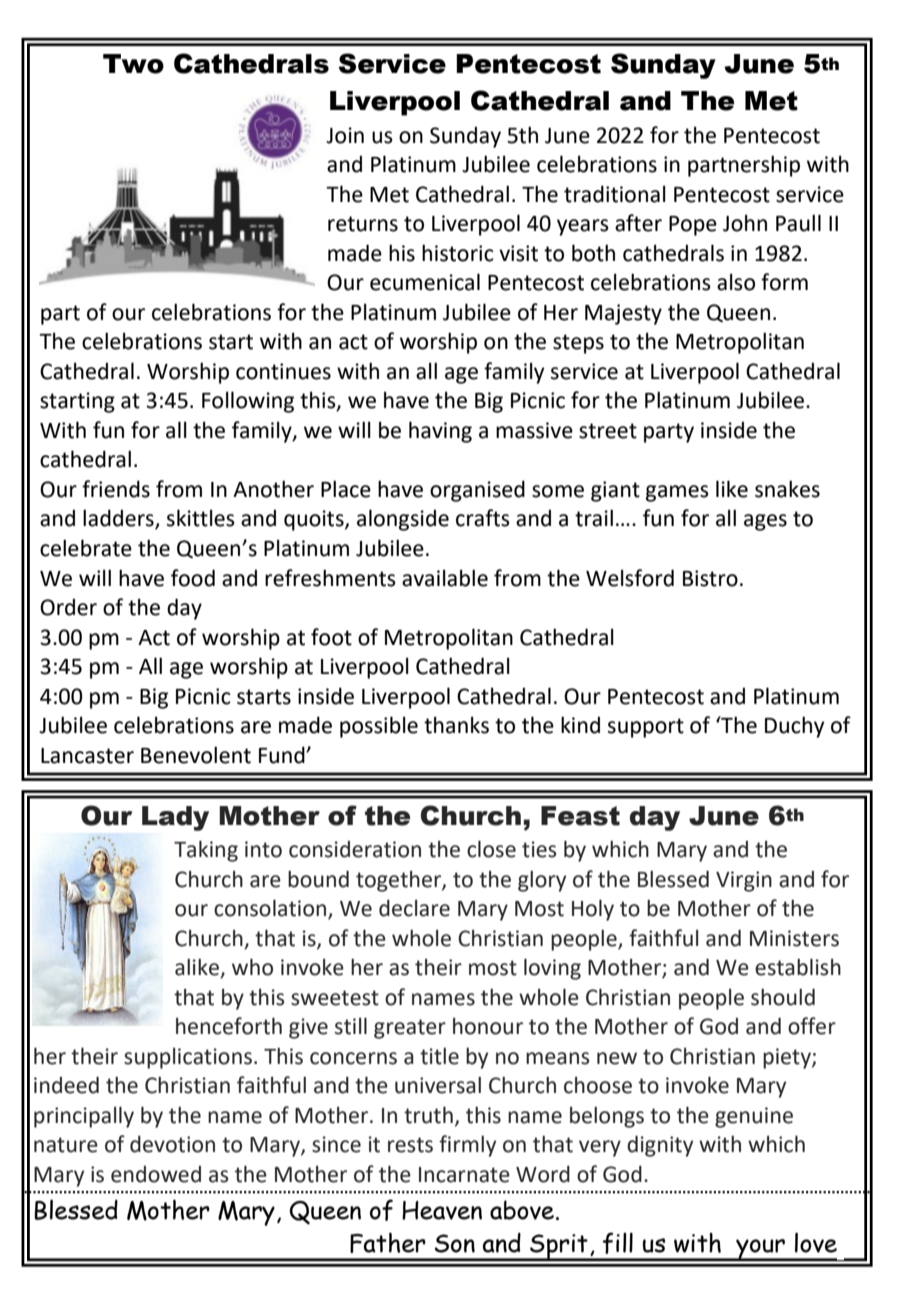 The image size is (924, 1308). I want to click on organised, so click(477, 491).
